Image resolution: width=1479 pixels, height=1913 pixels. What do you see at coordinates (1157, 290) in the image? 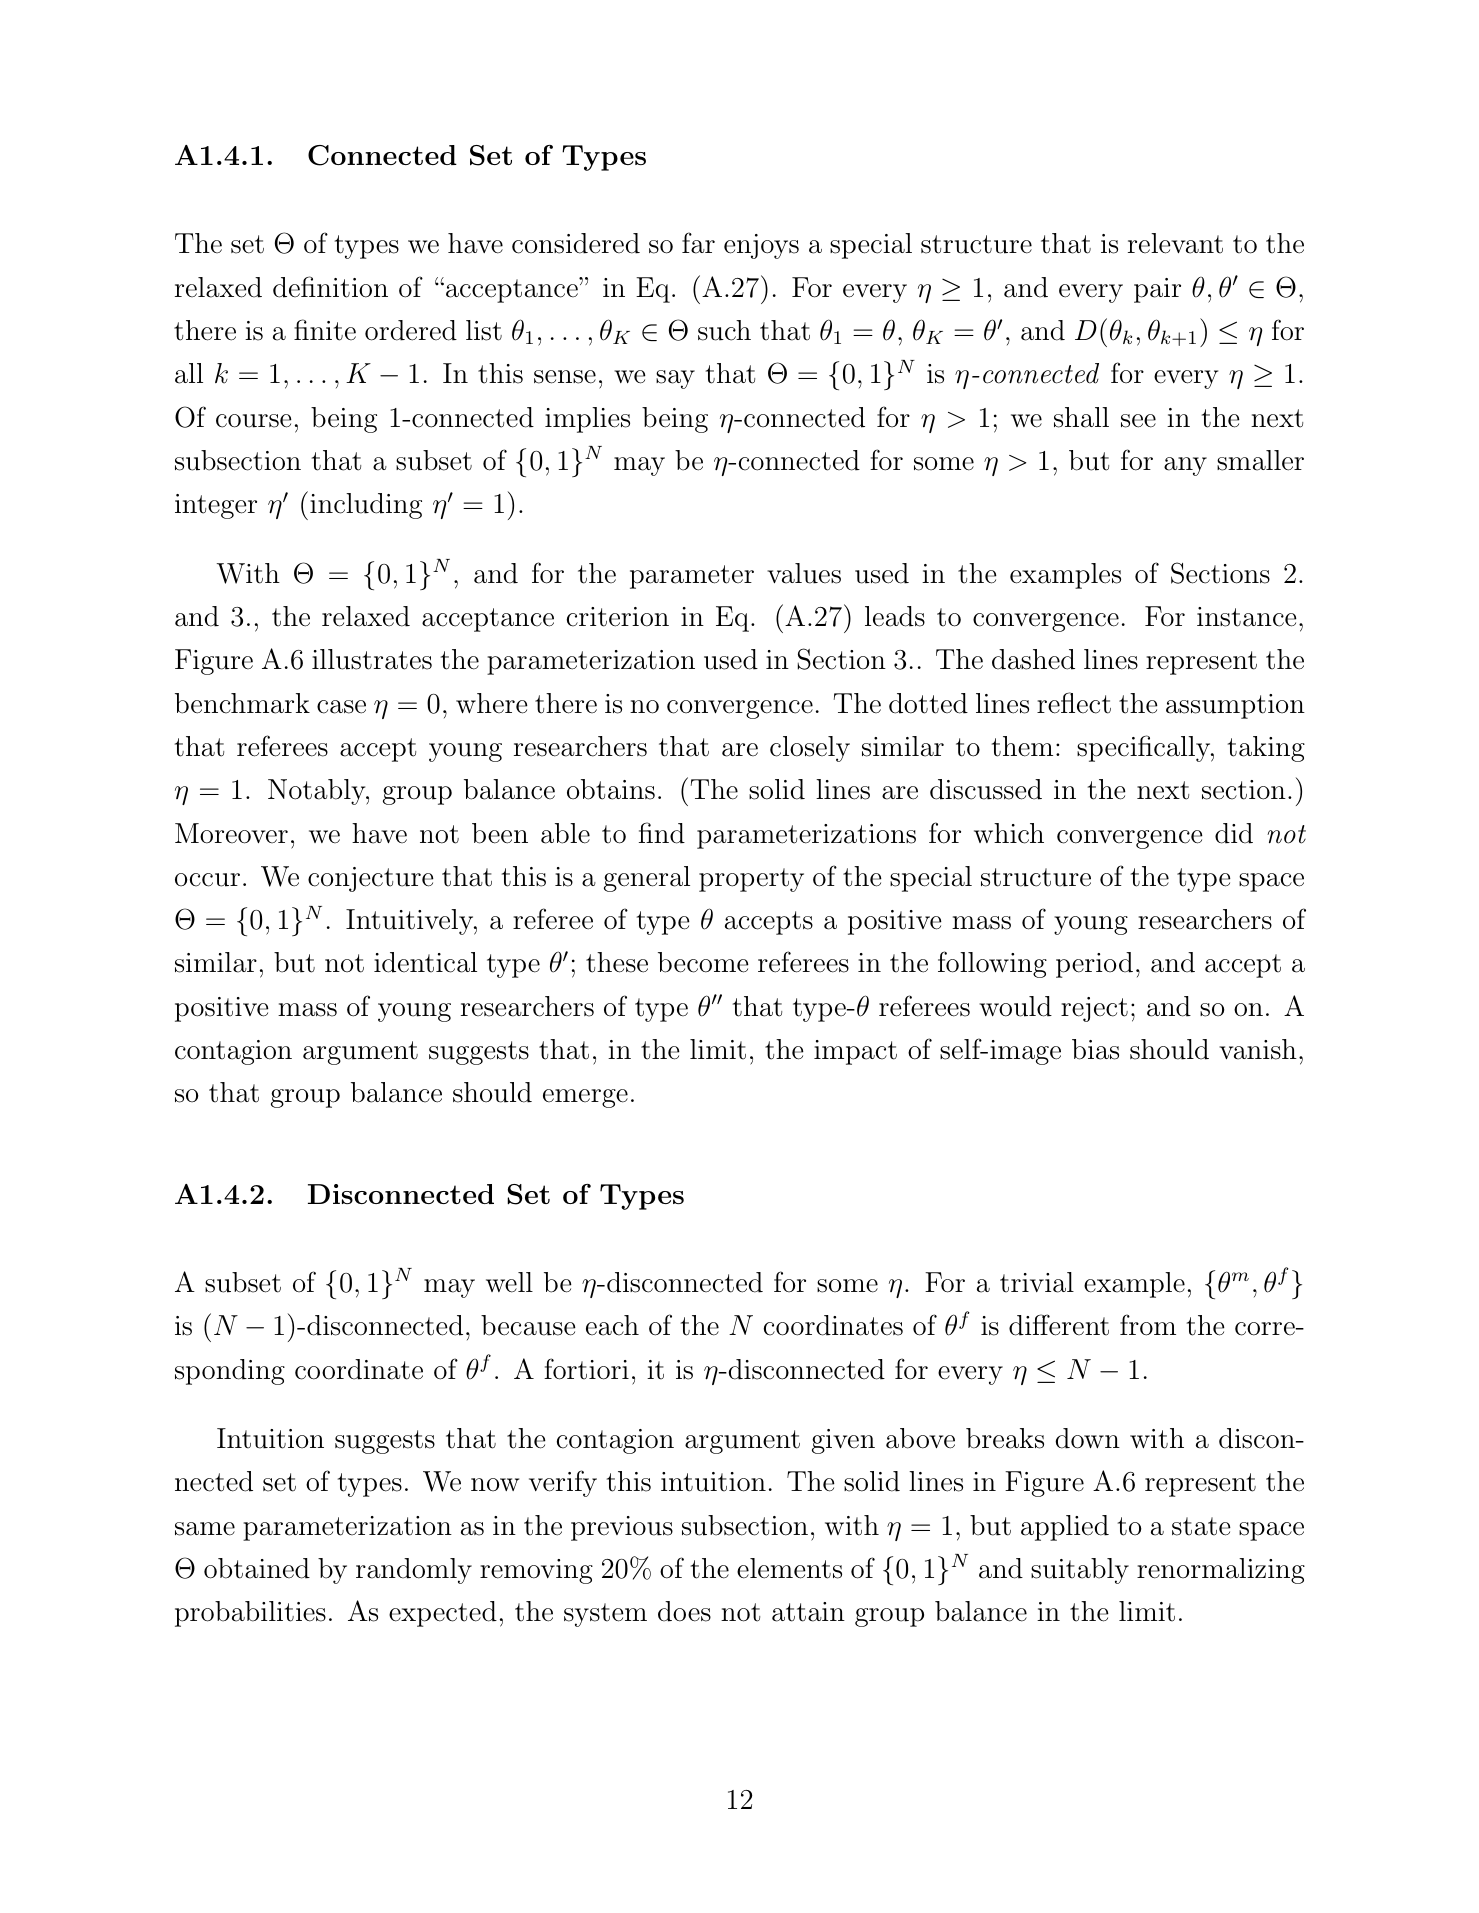
I see `pair` at bounding box center [1157, 290].
